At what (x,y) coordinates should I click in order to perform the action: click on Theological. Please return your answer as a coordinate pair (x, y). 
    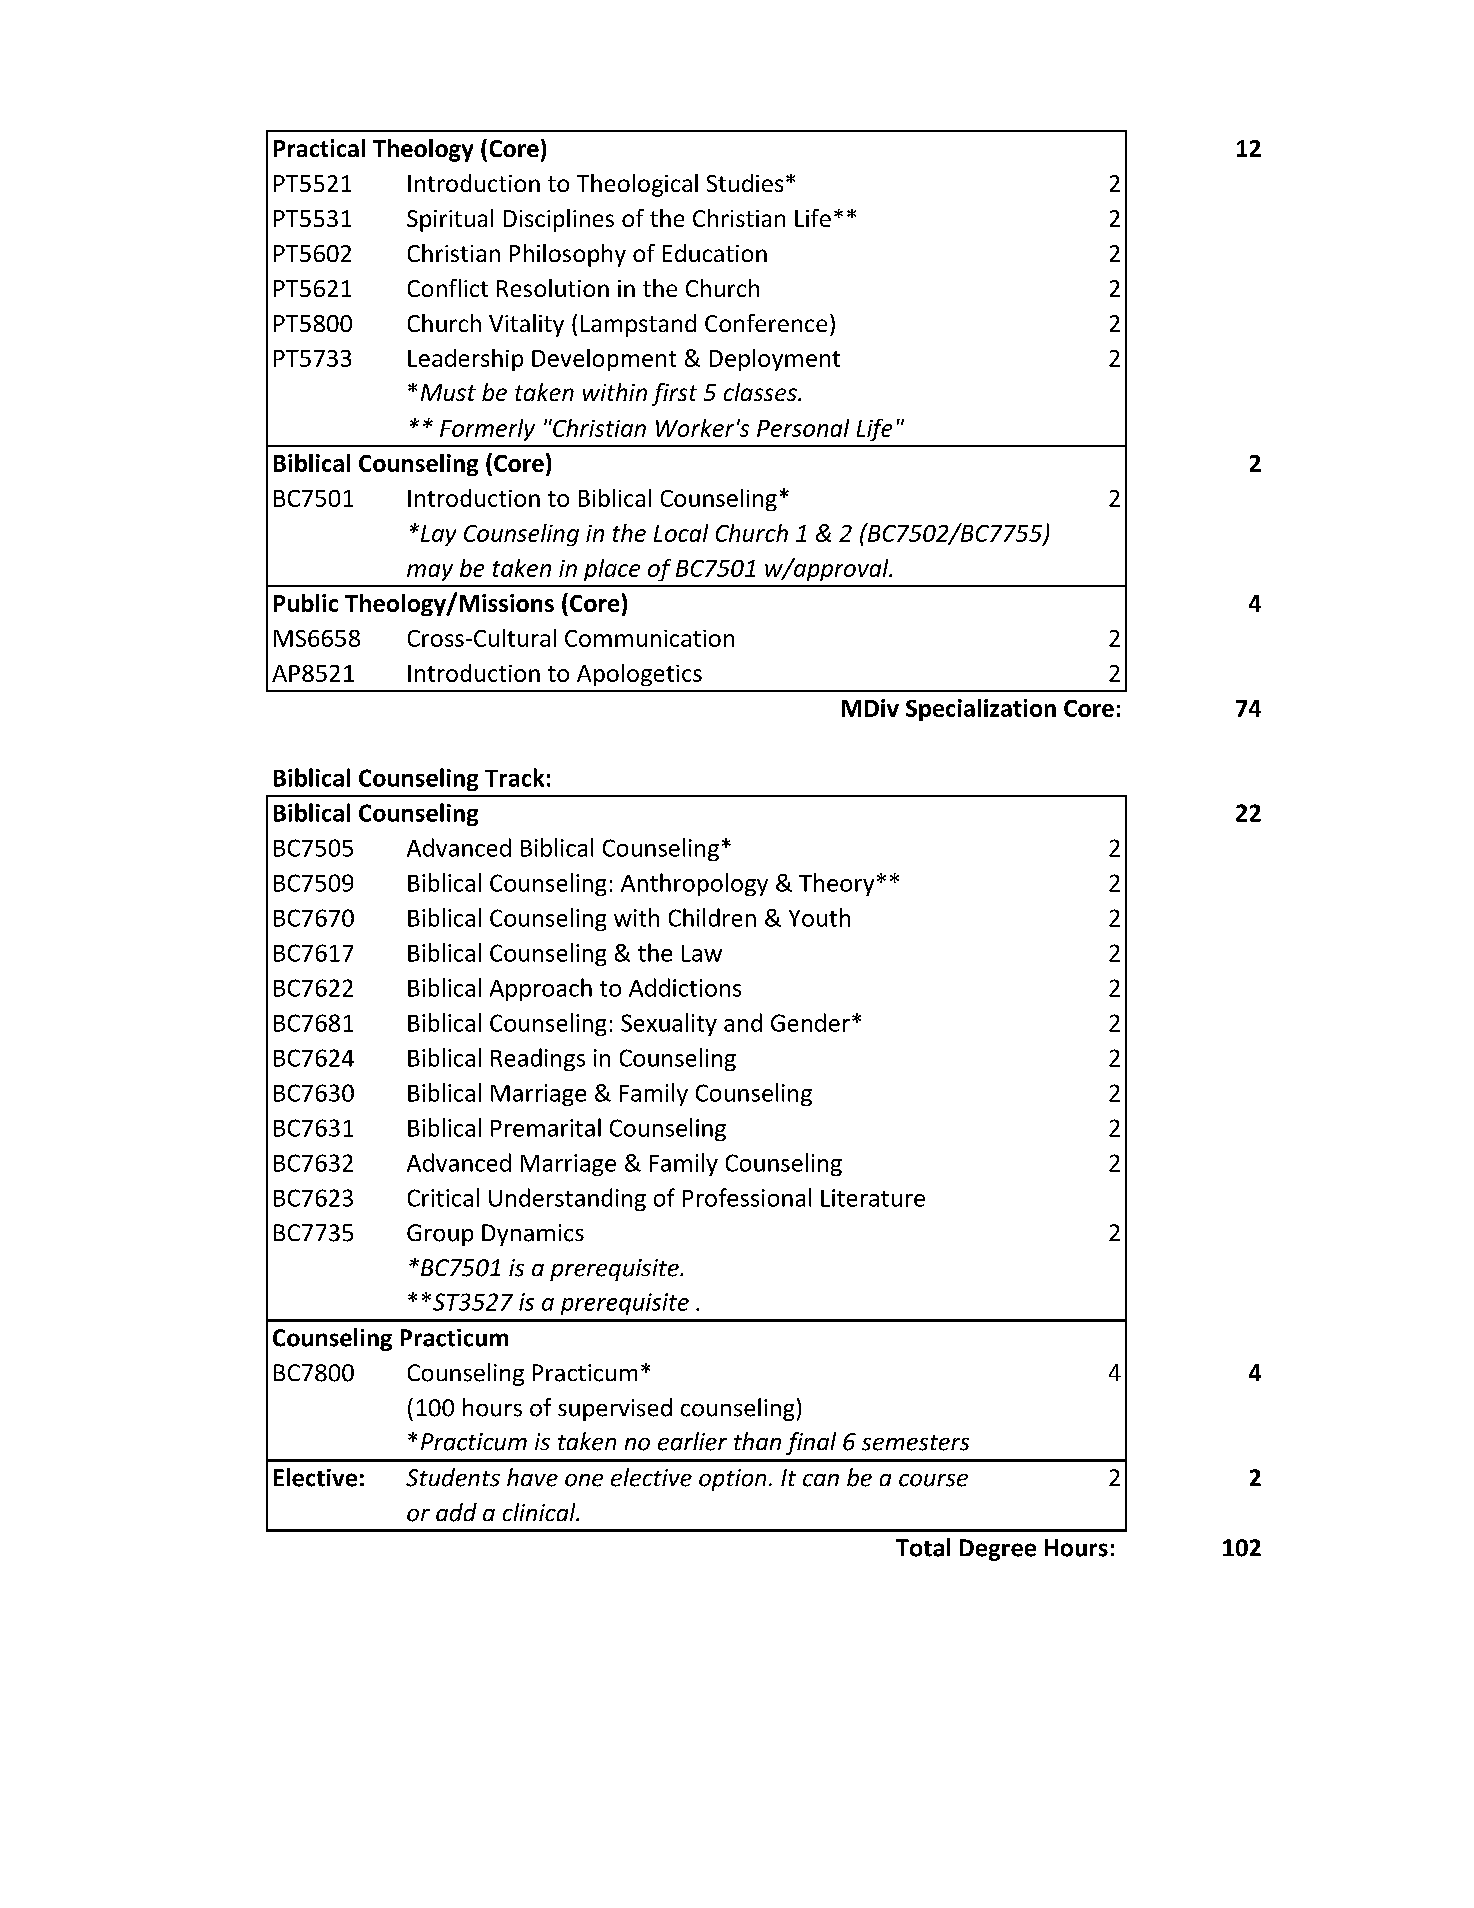
    Looking at the image, I should click on (637, 185).
